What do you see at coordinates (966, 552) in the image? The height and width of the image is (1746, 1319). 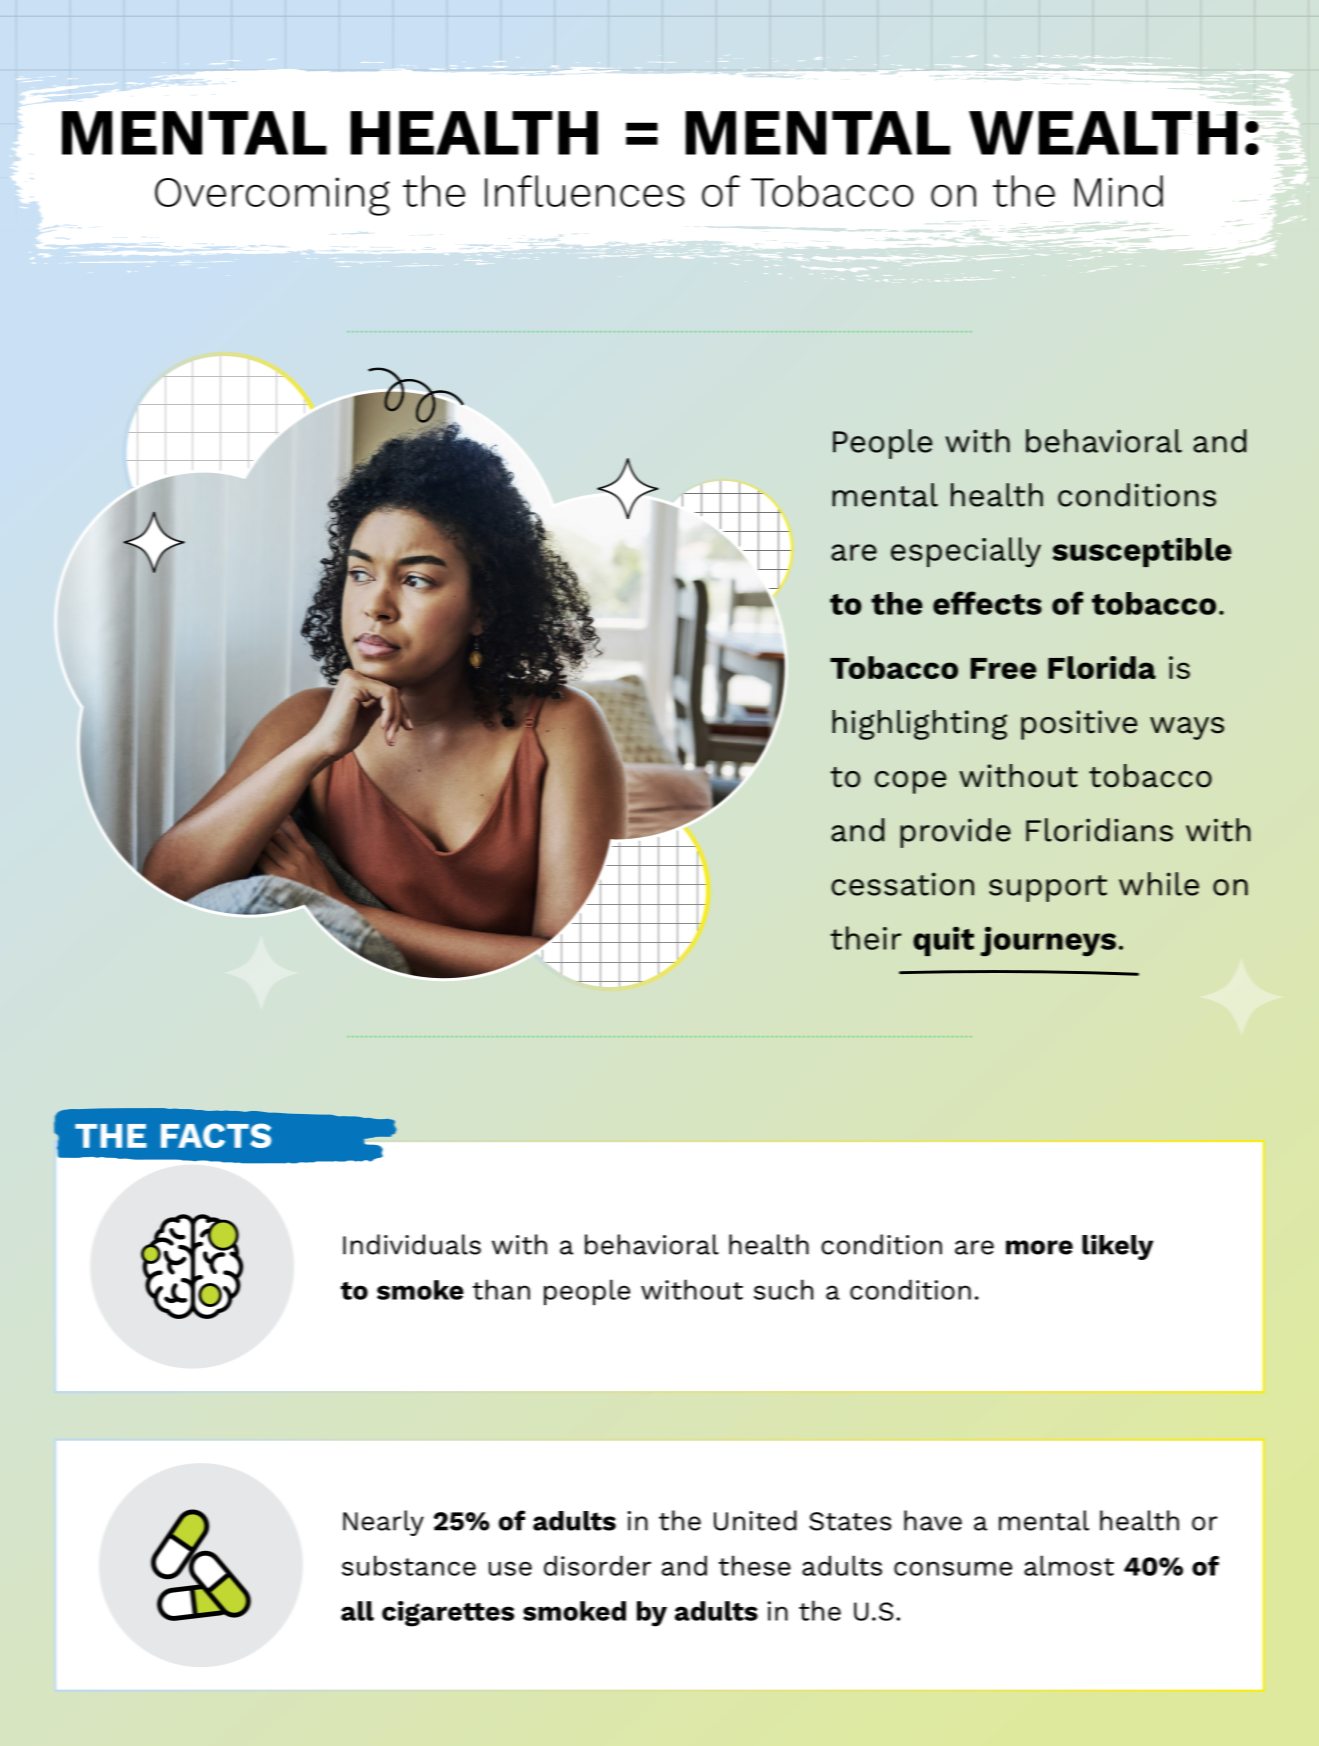 I see `especially` at bounding box center [966, 552].
